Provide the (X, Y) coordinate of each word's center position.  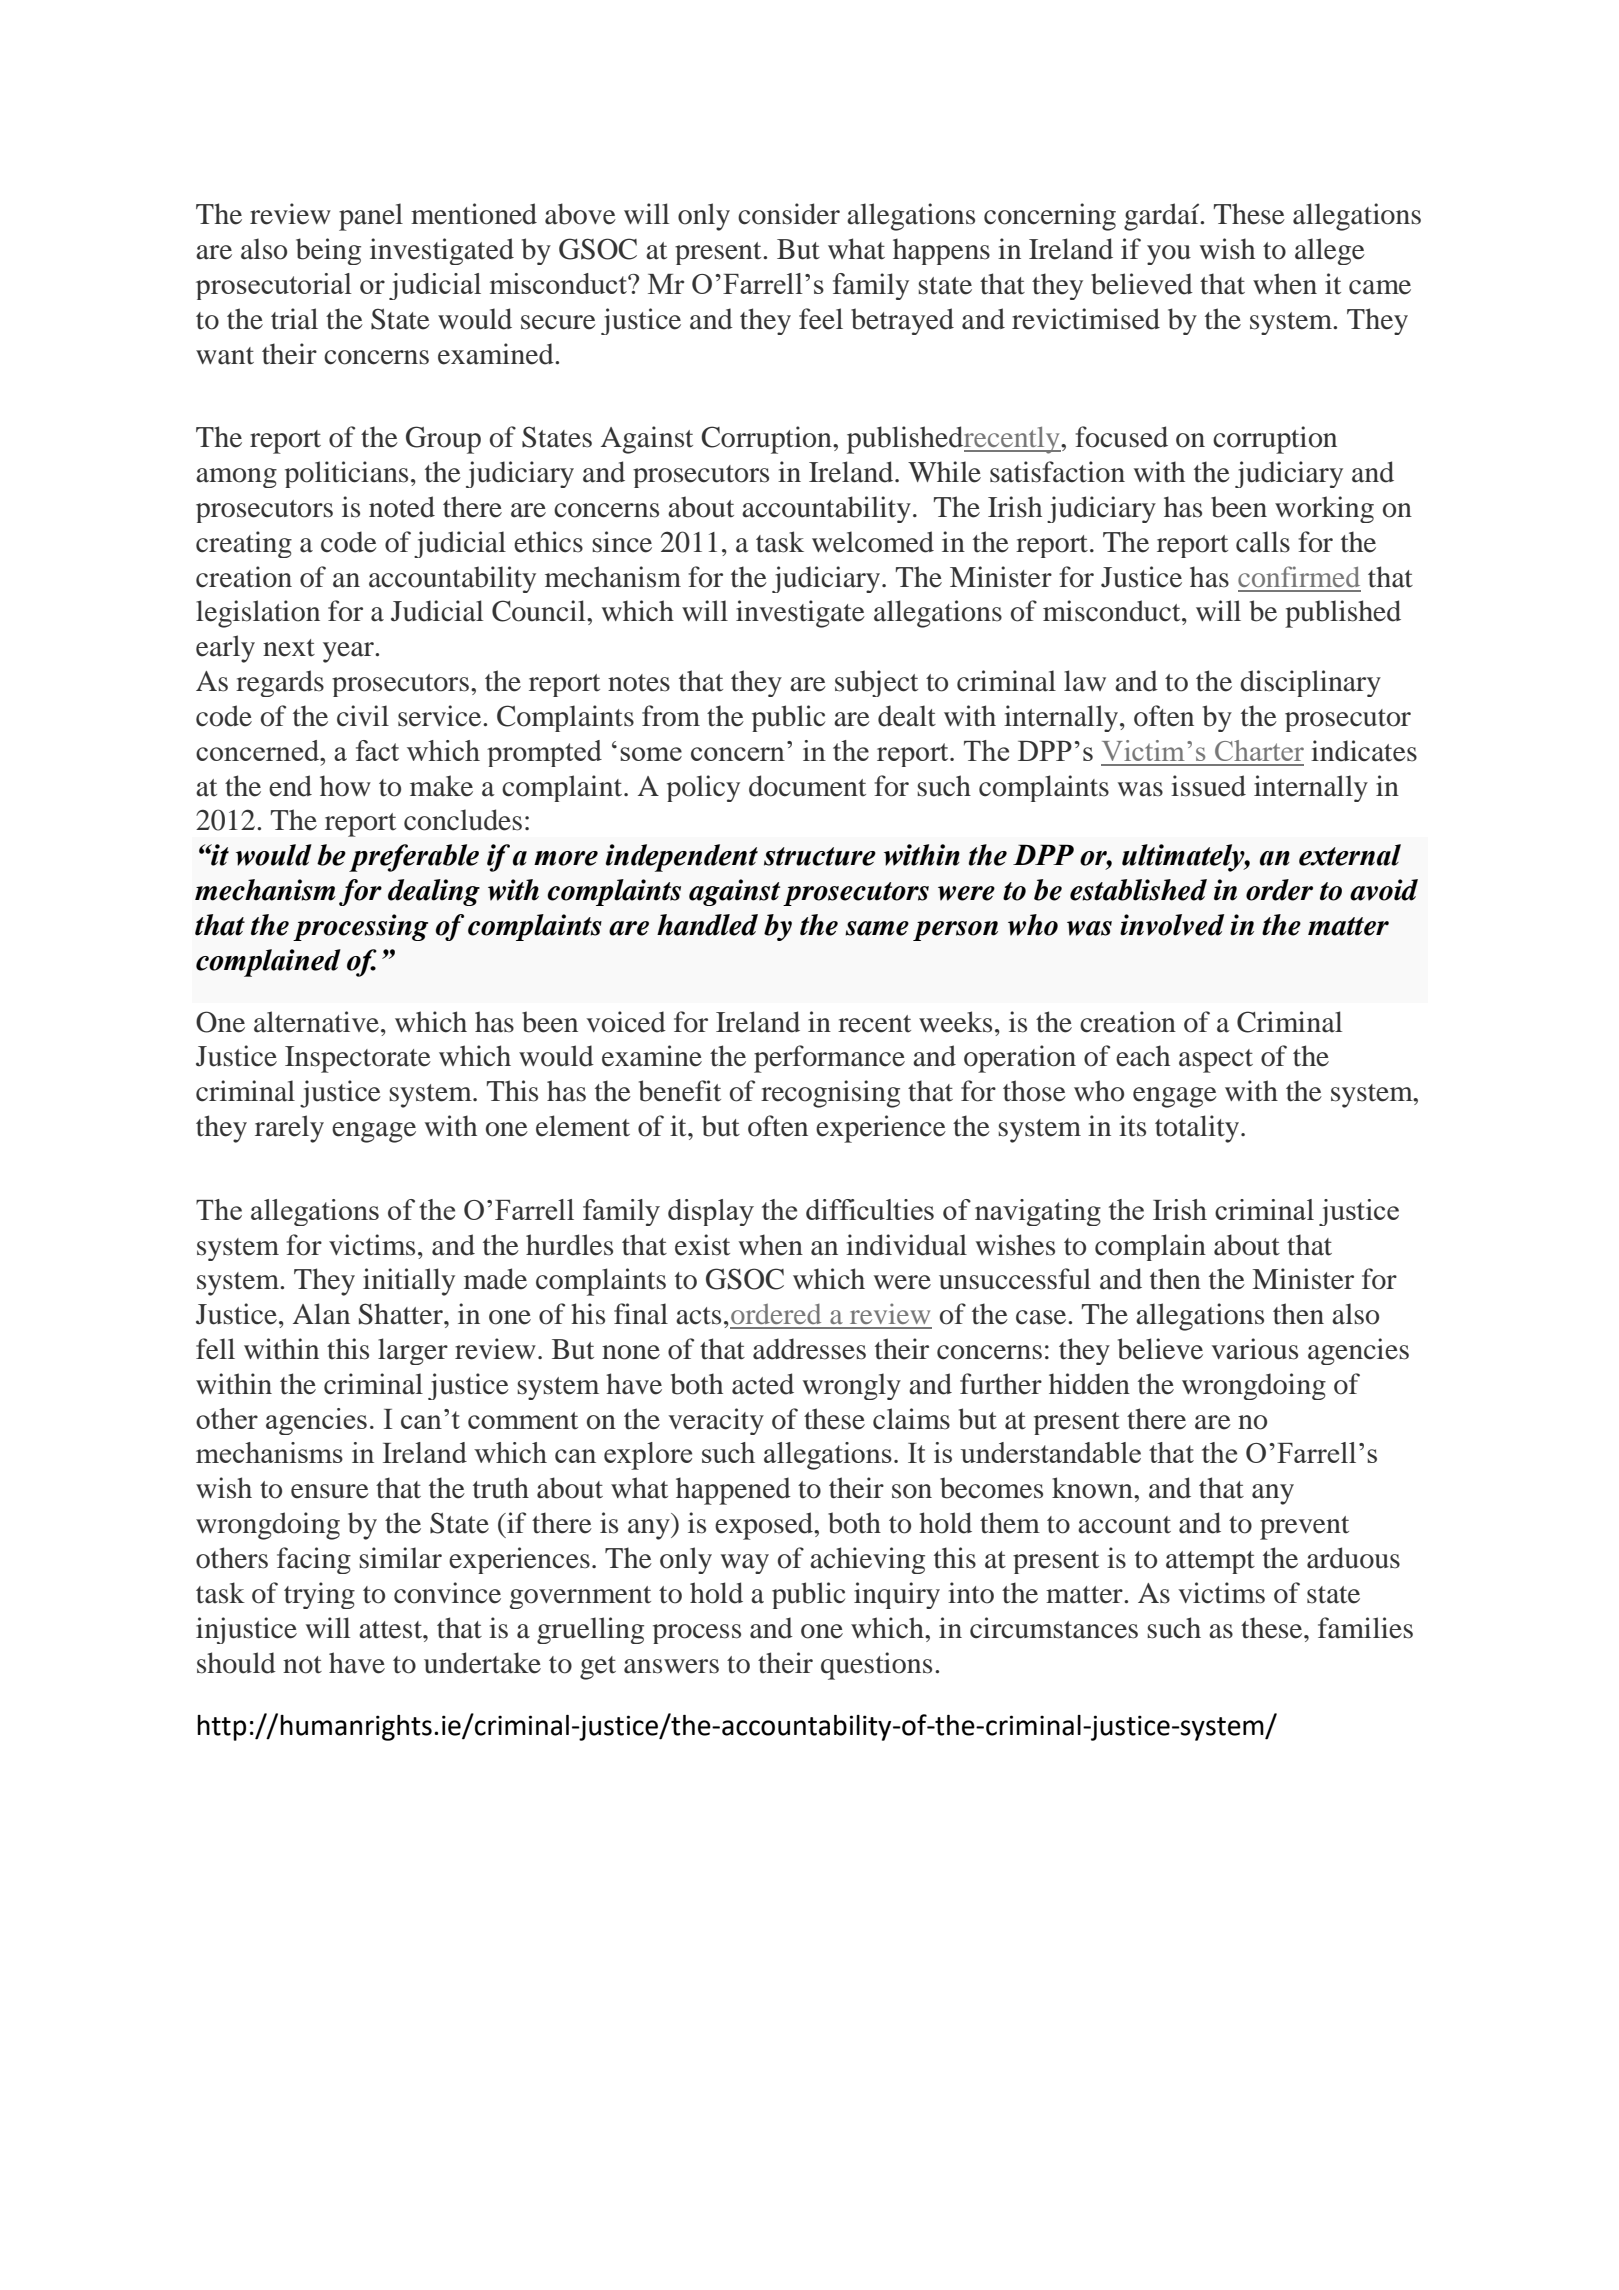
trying (319, 1595)
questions (876, 1666)
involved (1172, 925)
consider (789, 214)
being (328, 251)
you (1169, 255)
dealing (434, 892)
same (877, 928)
